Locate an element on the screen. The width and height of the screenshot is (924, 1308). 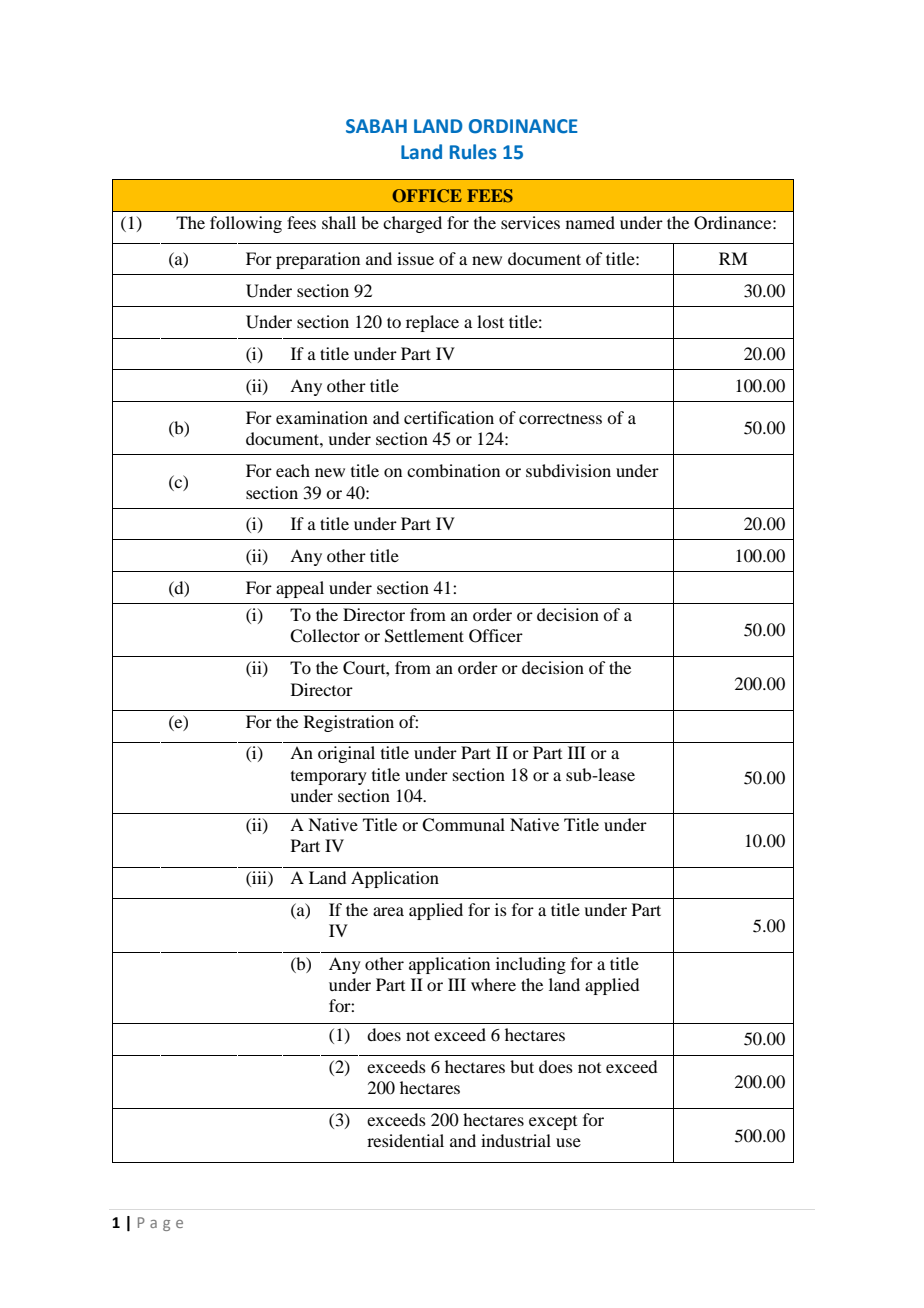
industrial is located at coordinates (516, 1140).
